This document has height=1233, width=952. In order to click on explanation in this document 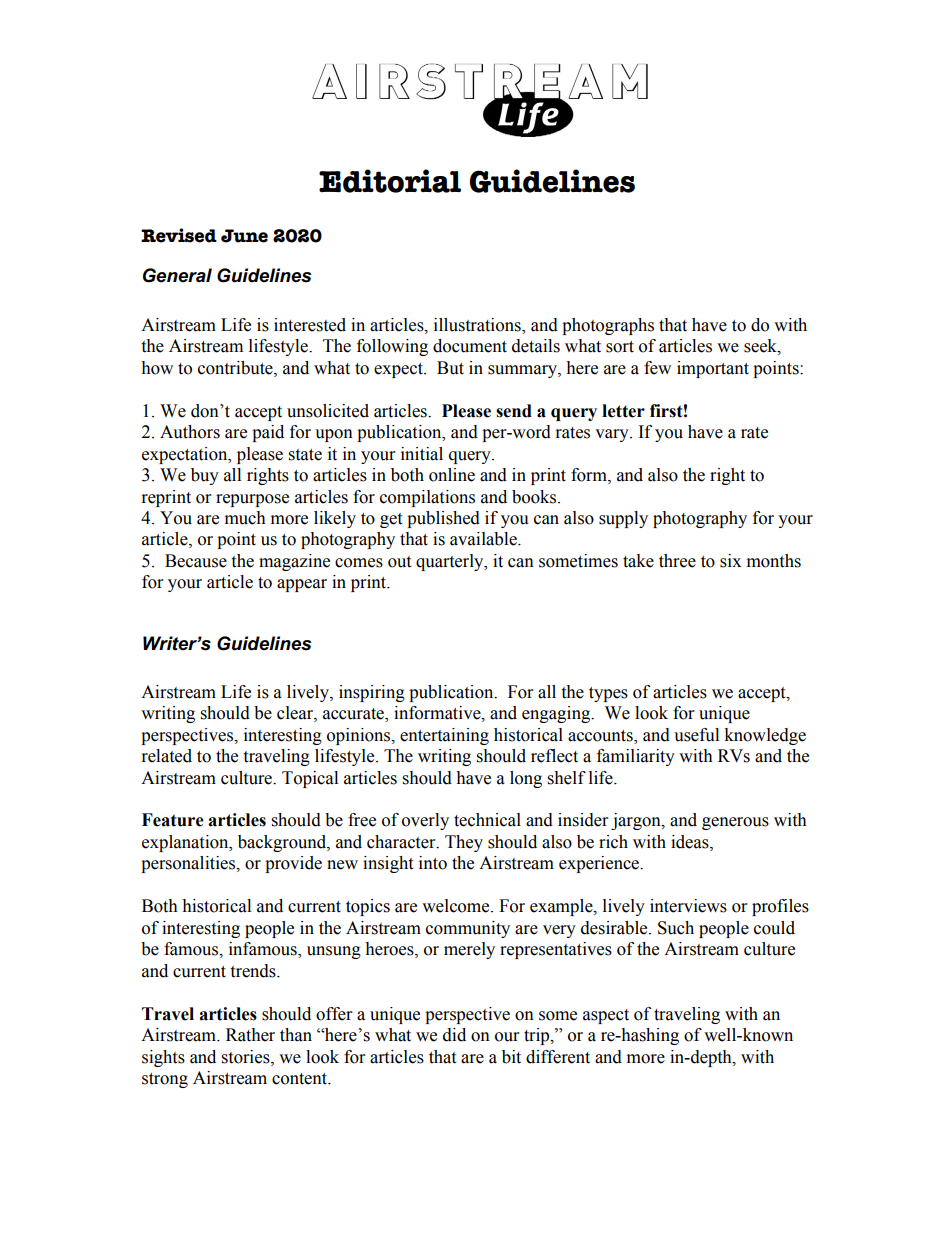, I will do `click(186, 843)`.
